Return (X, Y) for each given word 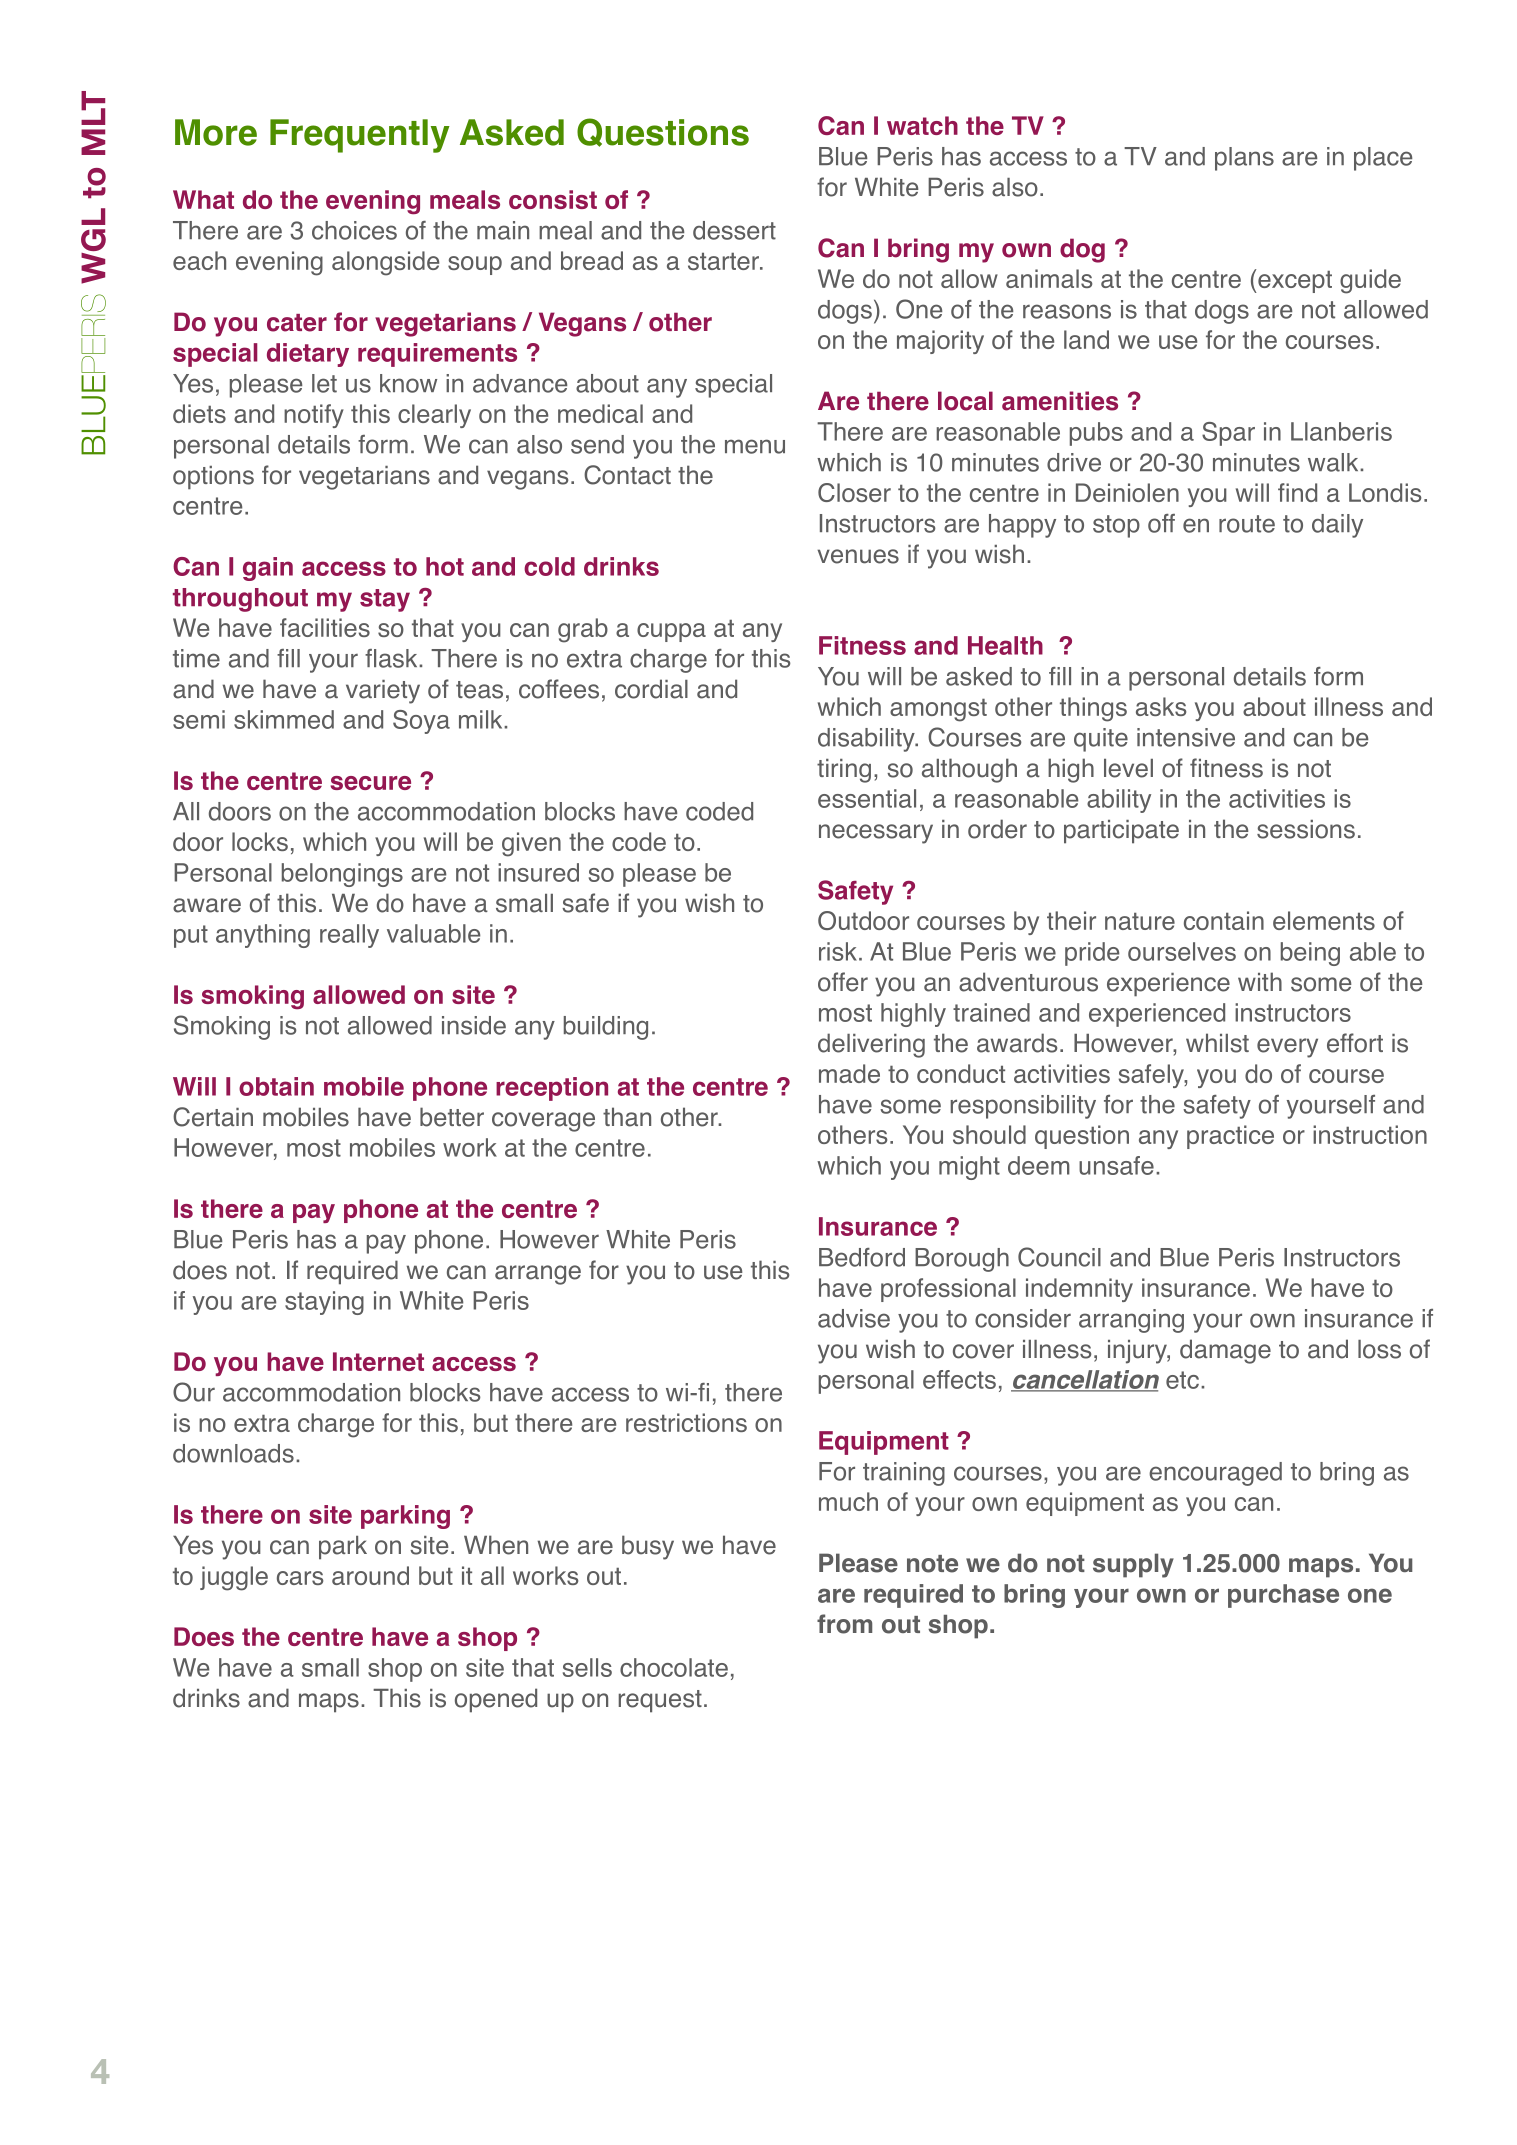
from (844, 1624)
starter (724, 261)
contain (1224, 920)
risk (838, 951)
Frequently (360, 136)
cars (300, 1578)
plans (1244, 159)
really (349, 936)
